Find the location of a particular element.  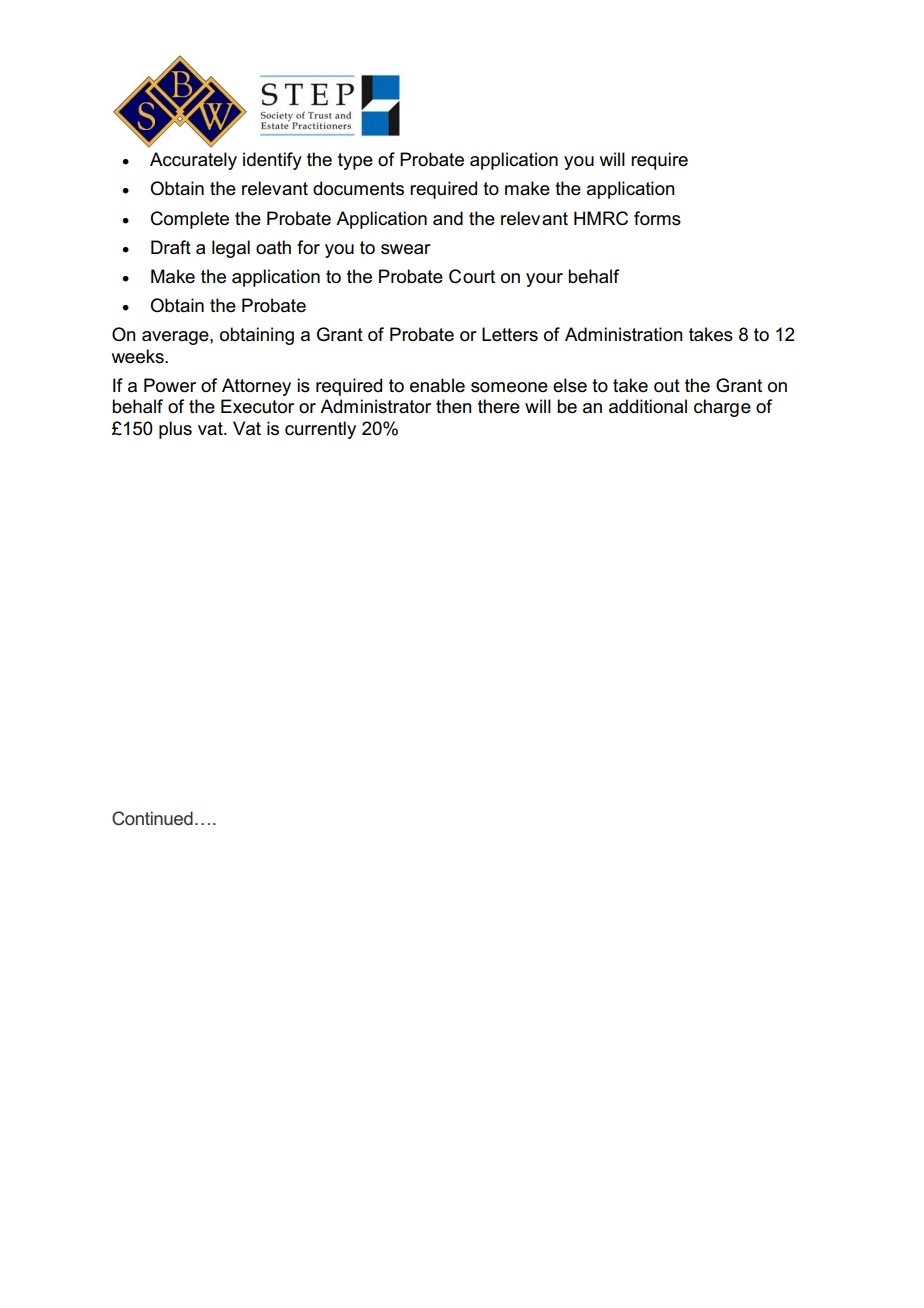

forms is located at coordinates (657, 218).
